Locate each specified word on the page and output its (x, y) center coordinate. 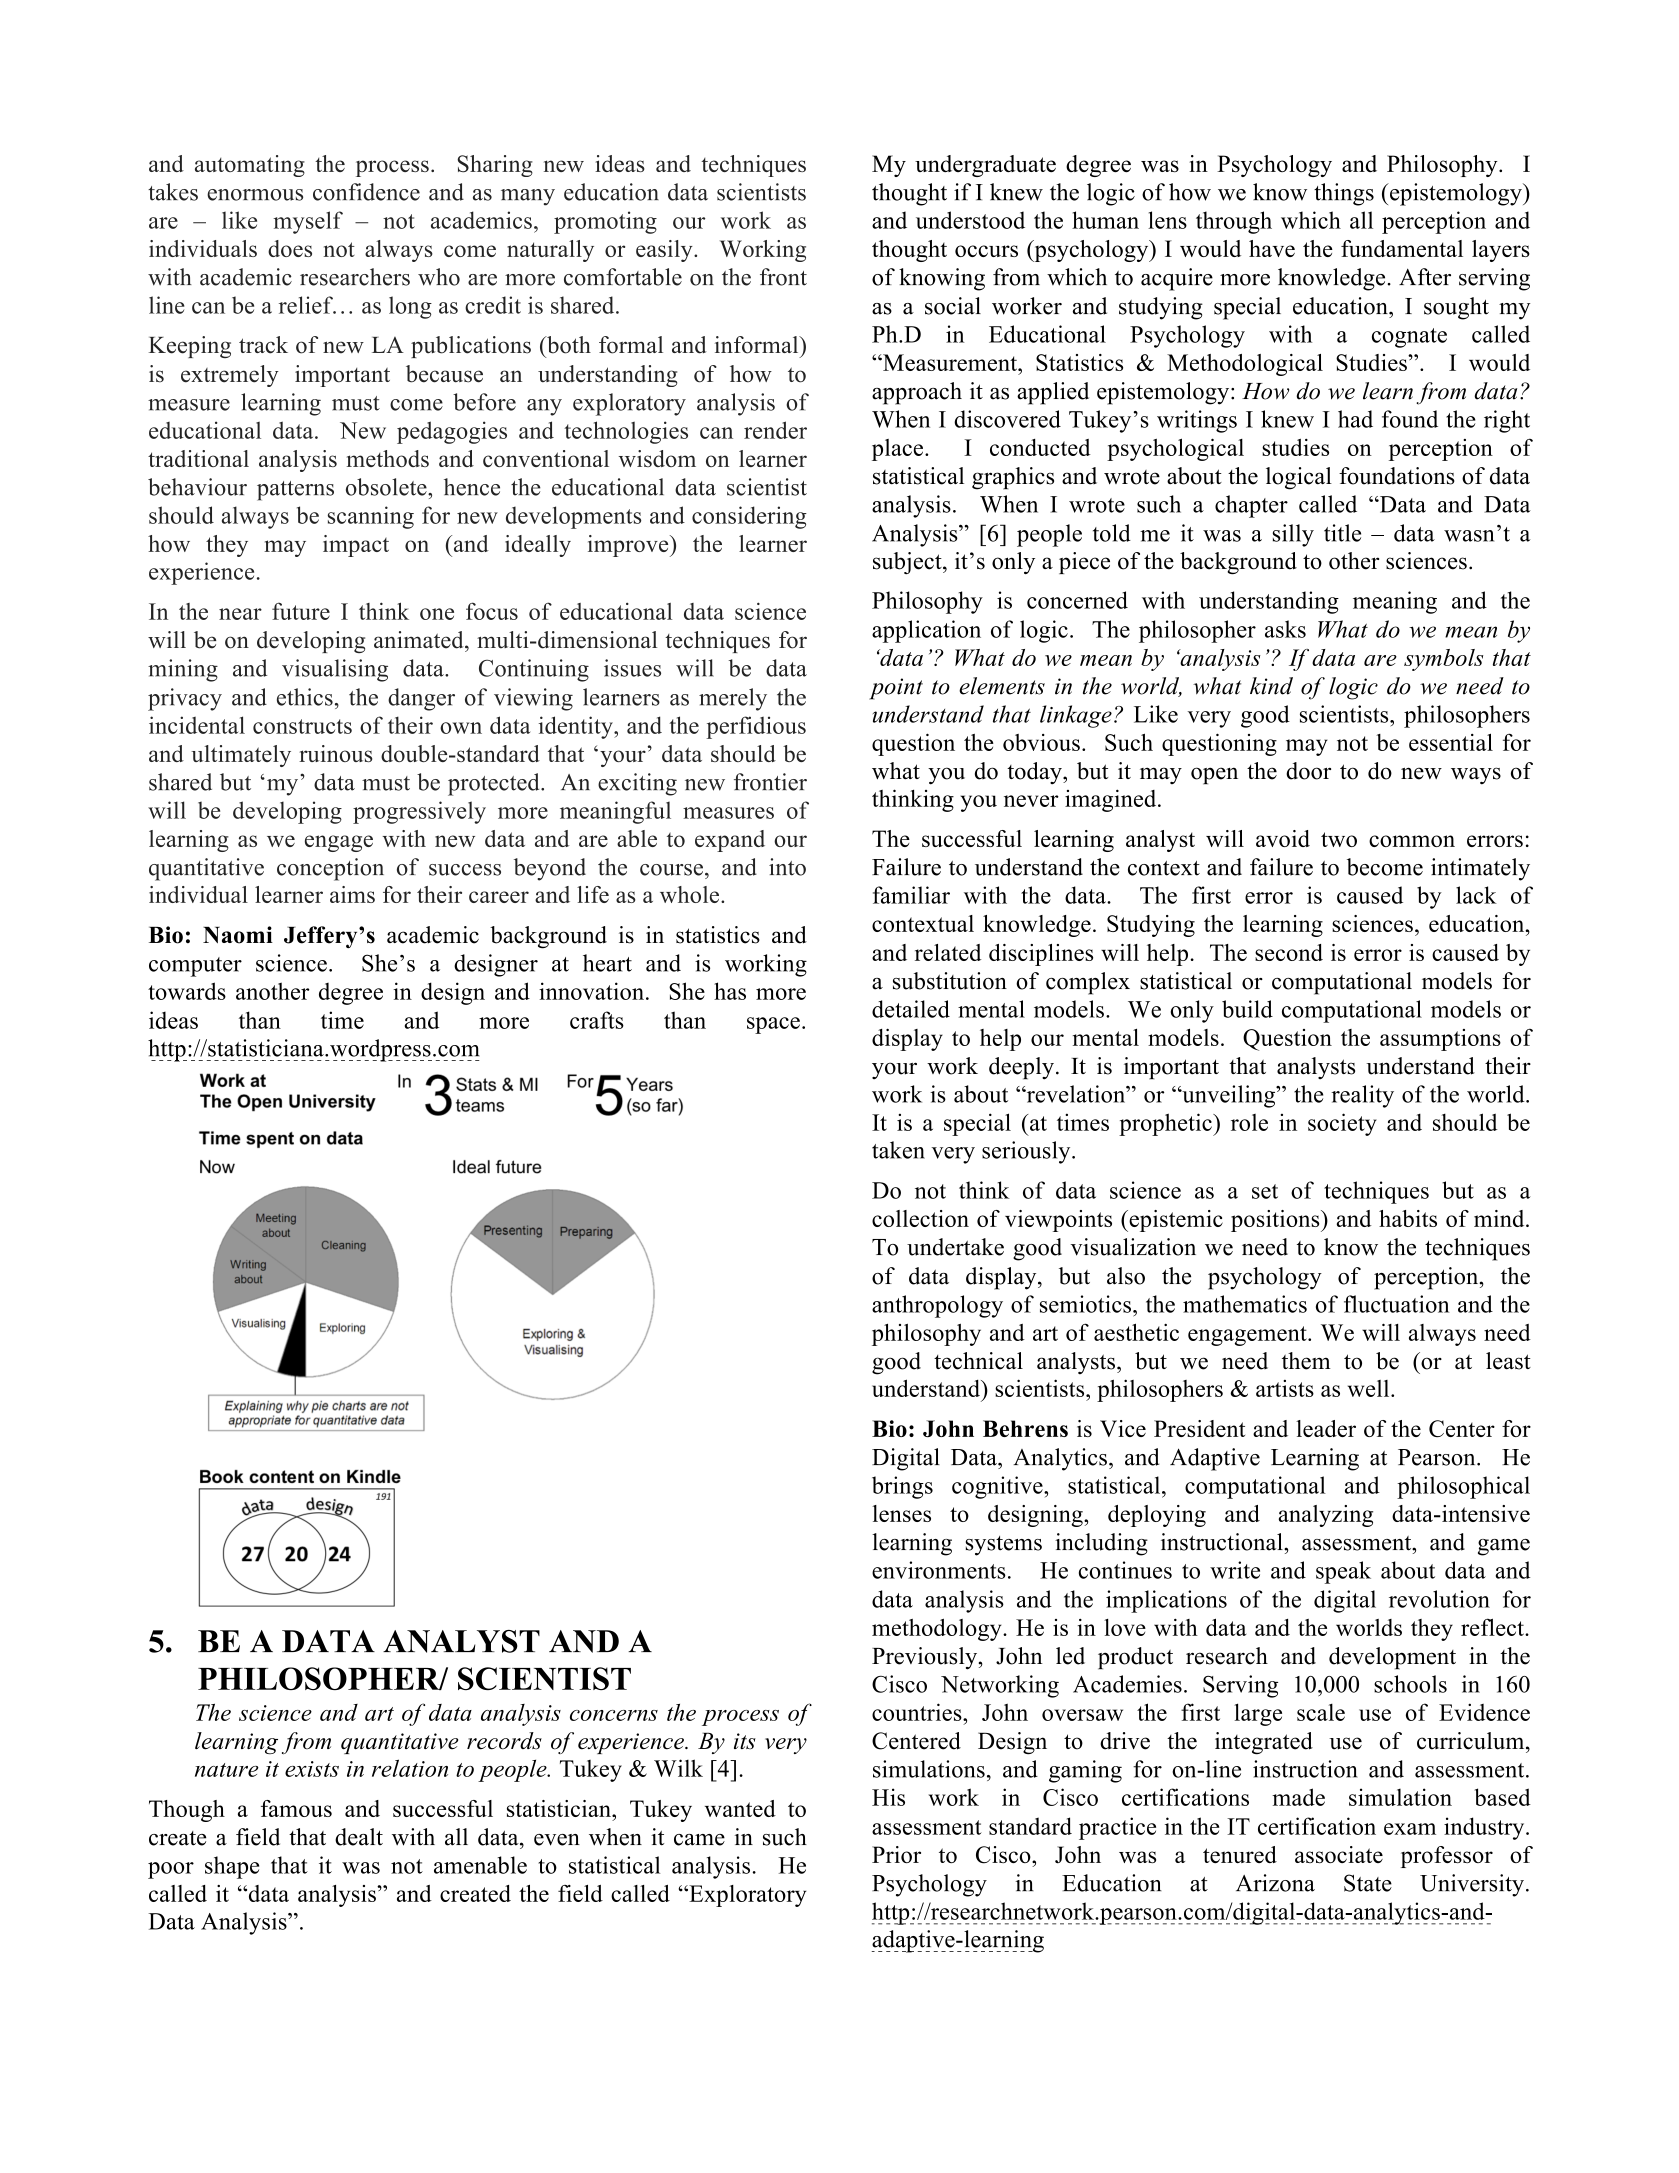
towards (187, 991)
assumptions (1440, 1040)
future (301, 611)
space (773, 1025)
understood (970, 220)
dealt (359, 1837)
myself (308, 222)
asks (1285, 629)
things (1344, 194)
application (926, 631)
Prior (896, 1854)
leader (1326, 1428)
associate (1339, 1854)
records (504, 1741)
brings (902, 1487)
